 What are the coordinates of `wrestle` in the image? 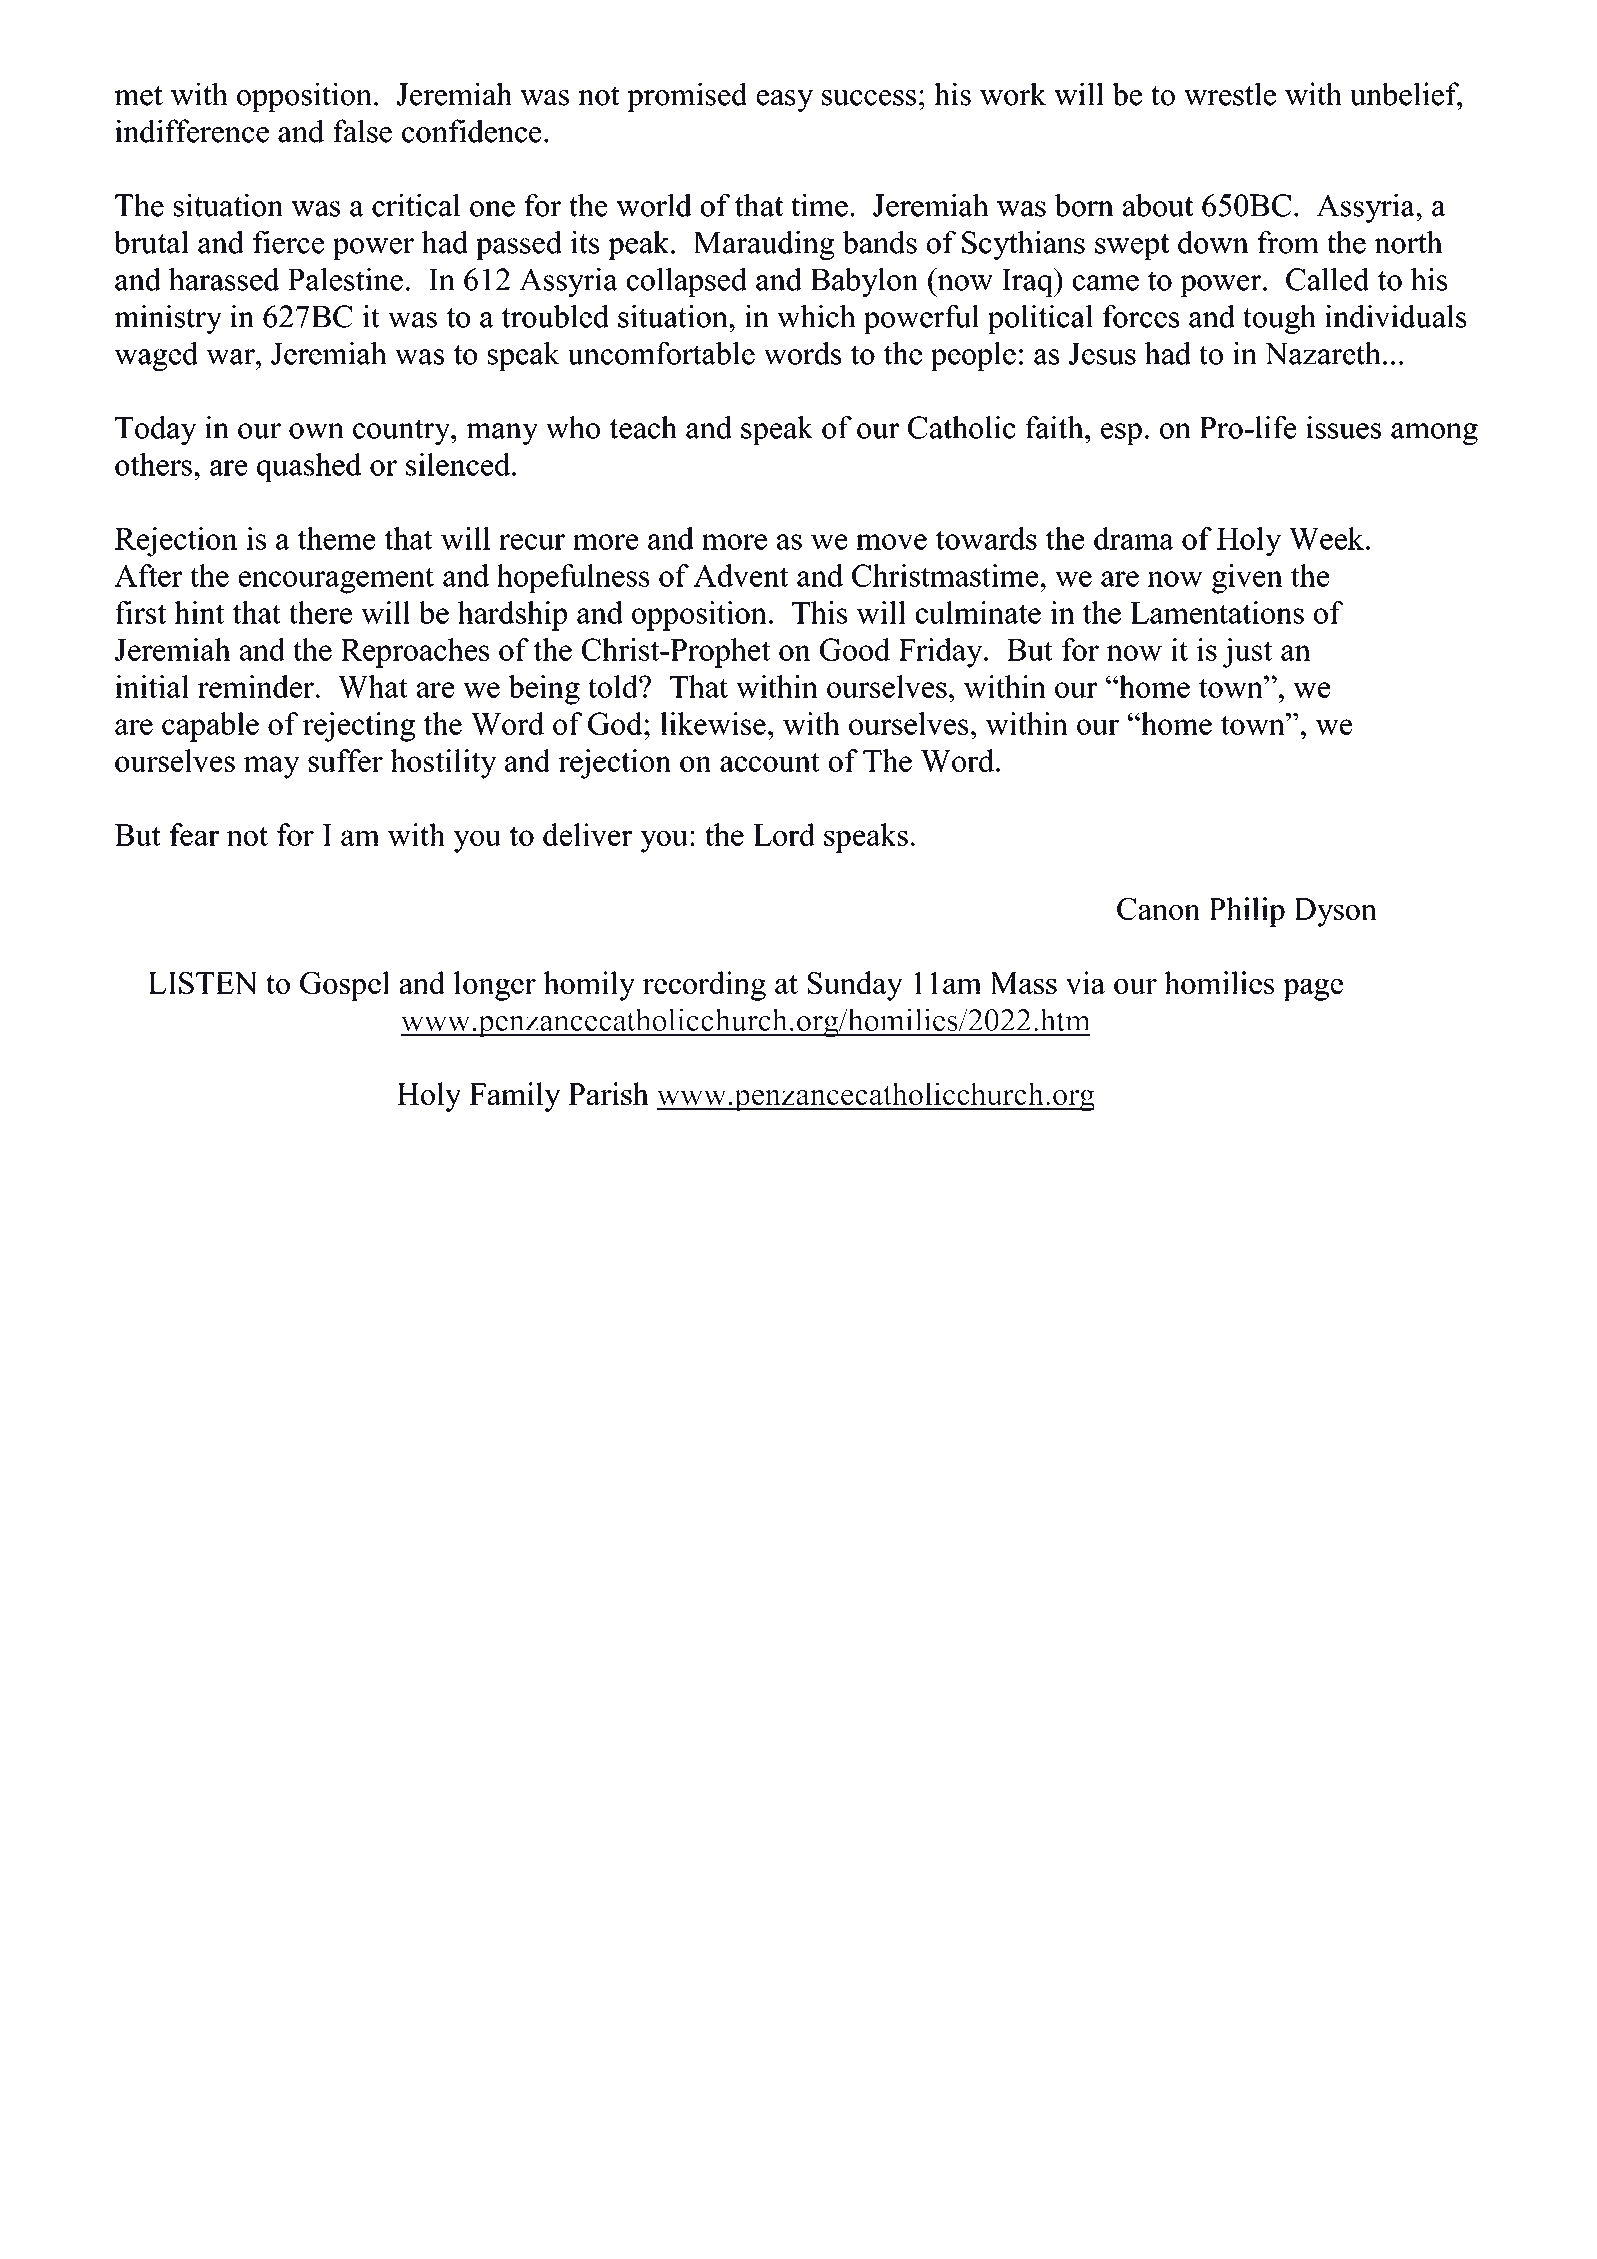 It's located at (1230, 94).
